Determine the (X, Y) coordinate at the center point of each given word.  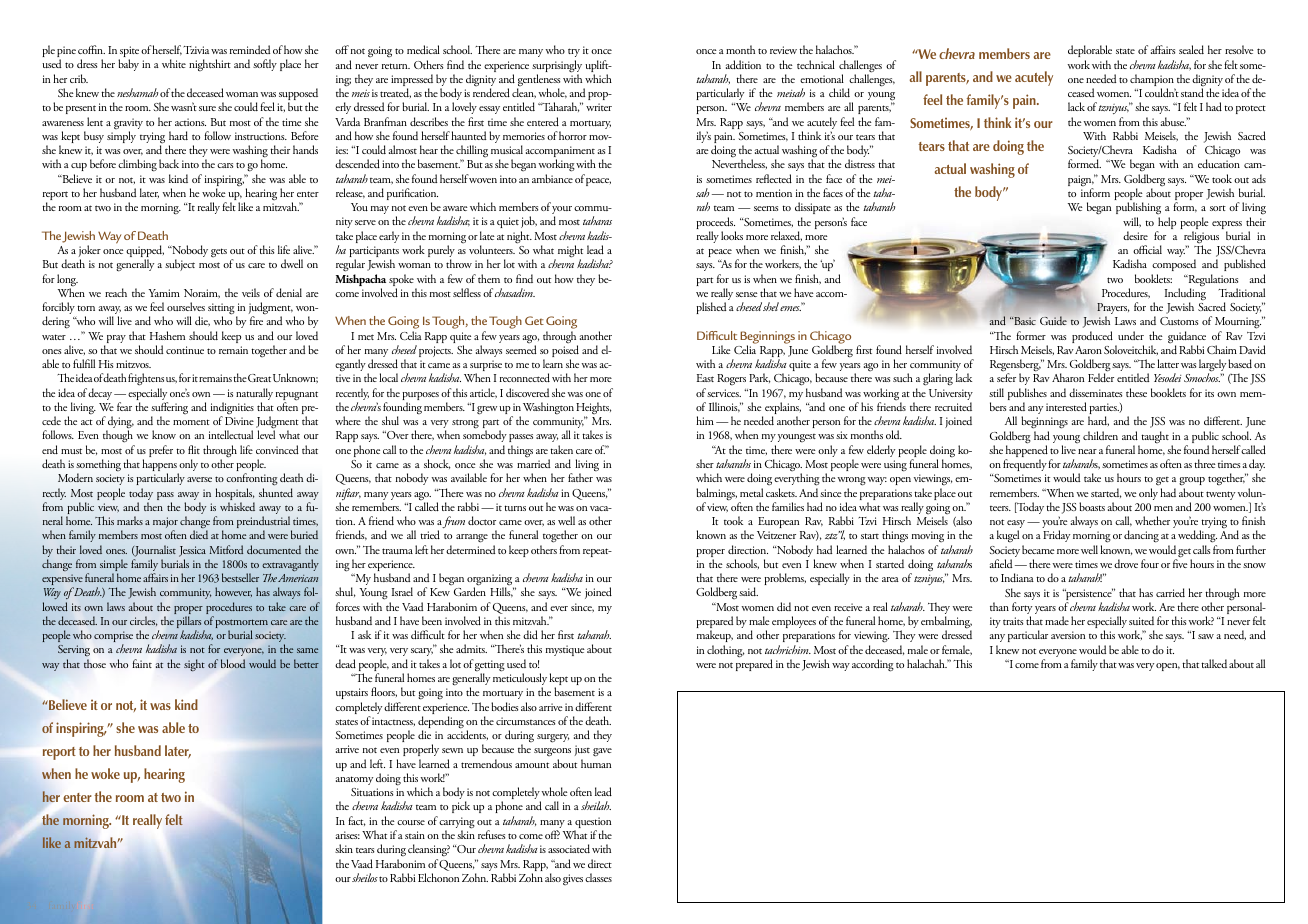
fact (357, 821)
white (174, 63)
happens (160, 466)
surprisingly (557, 67)
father (580, 477)
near (1087, 451)
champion (1152, 81)
